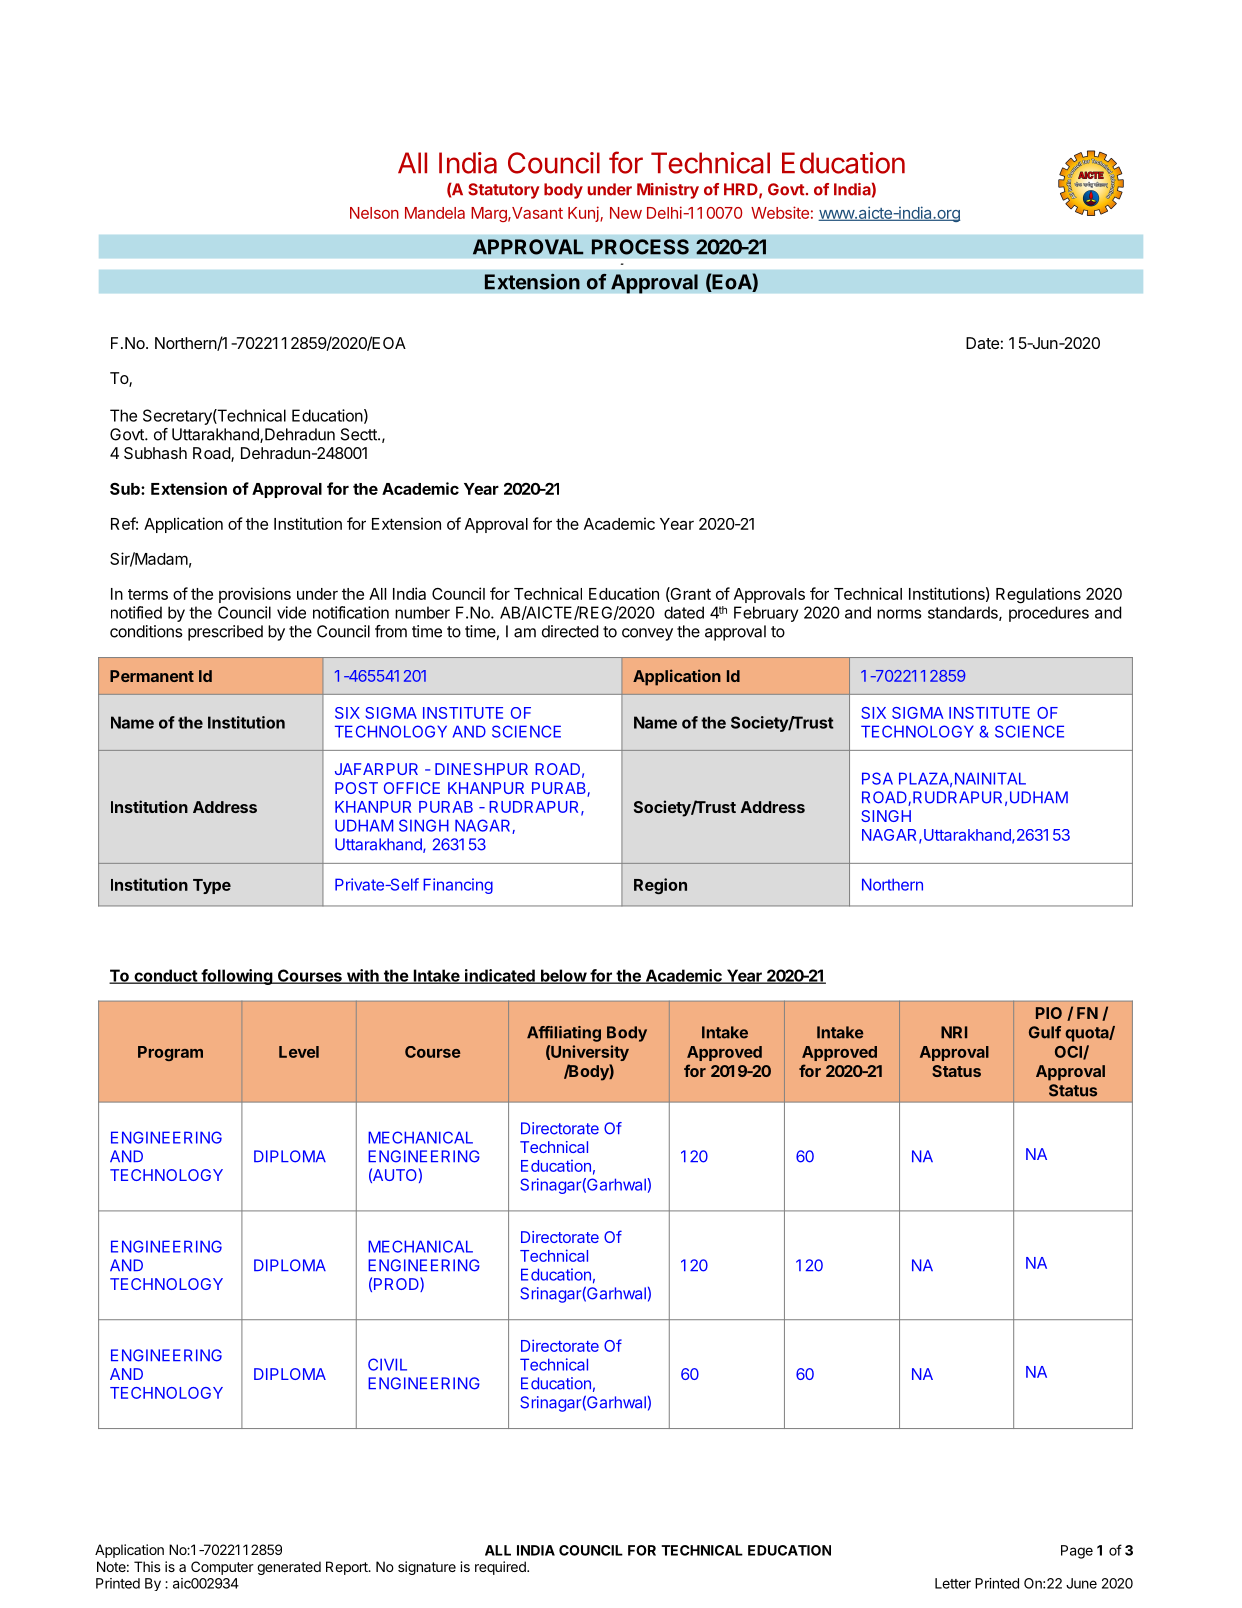 The width and height of the document is (1242, 1608). I want to click on required, so click(501, 1568).
